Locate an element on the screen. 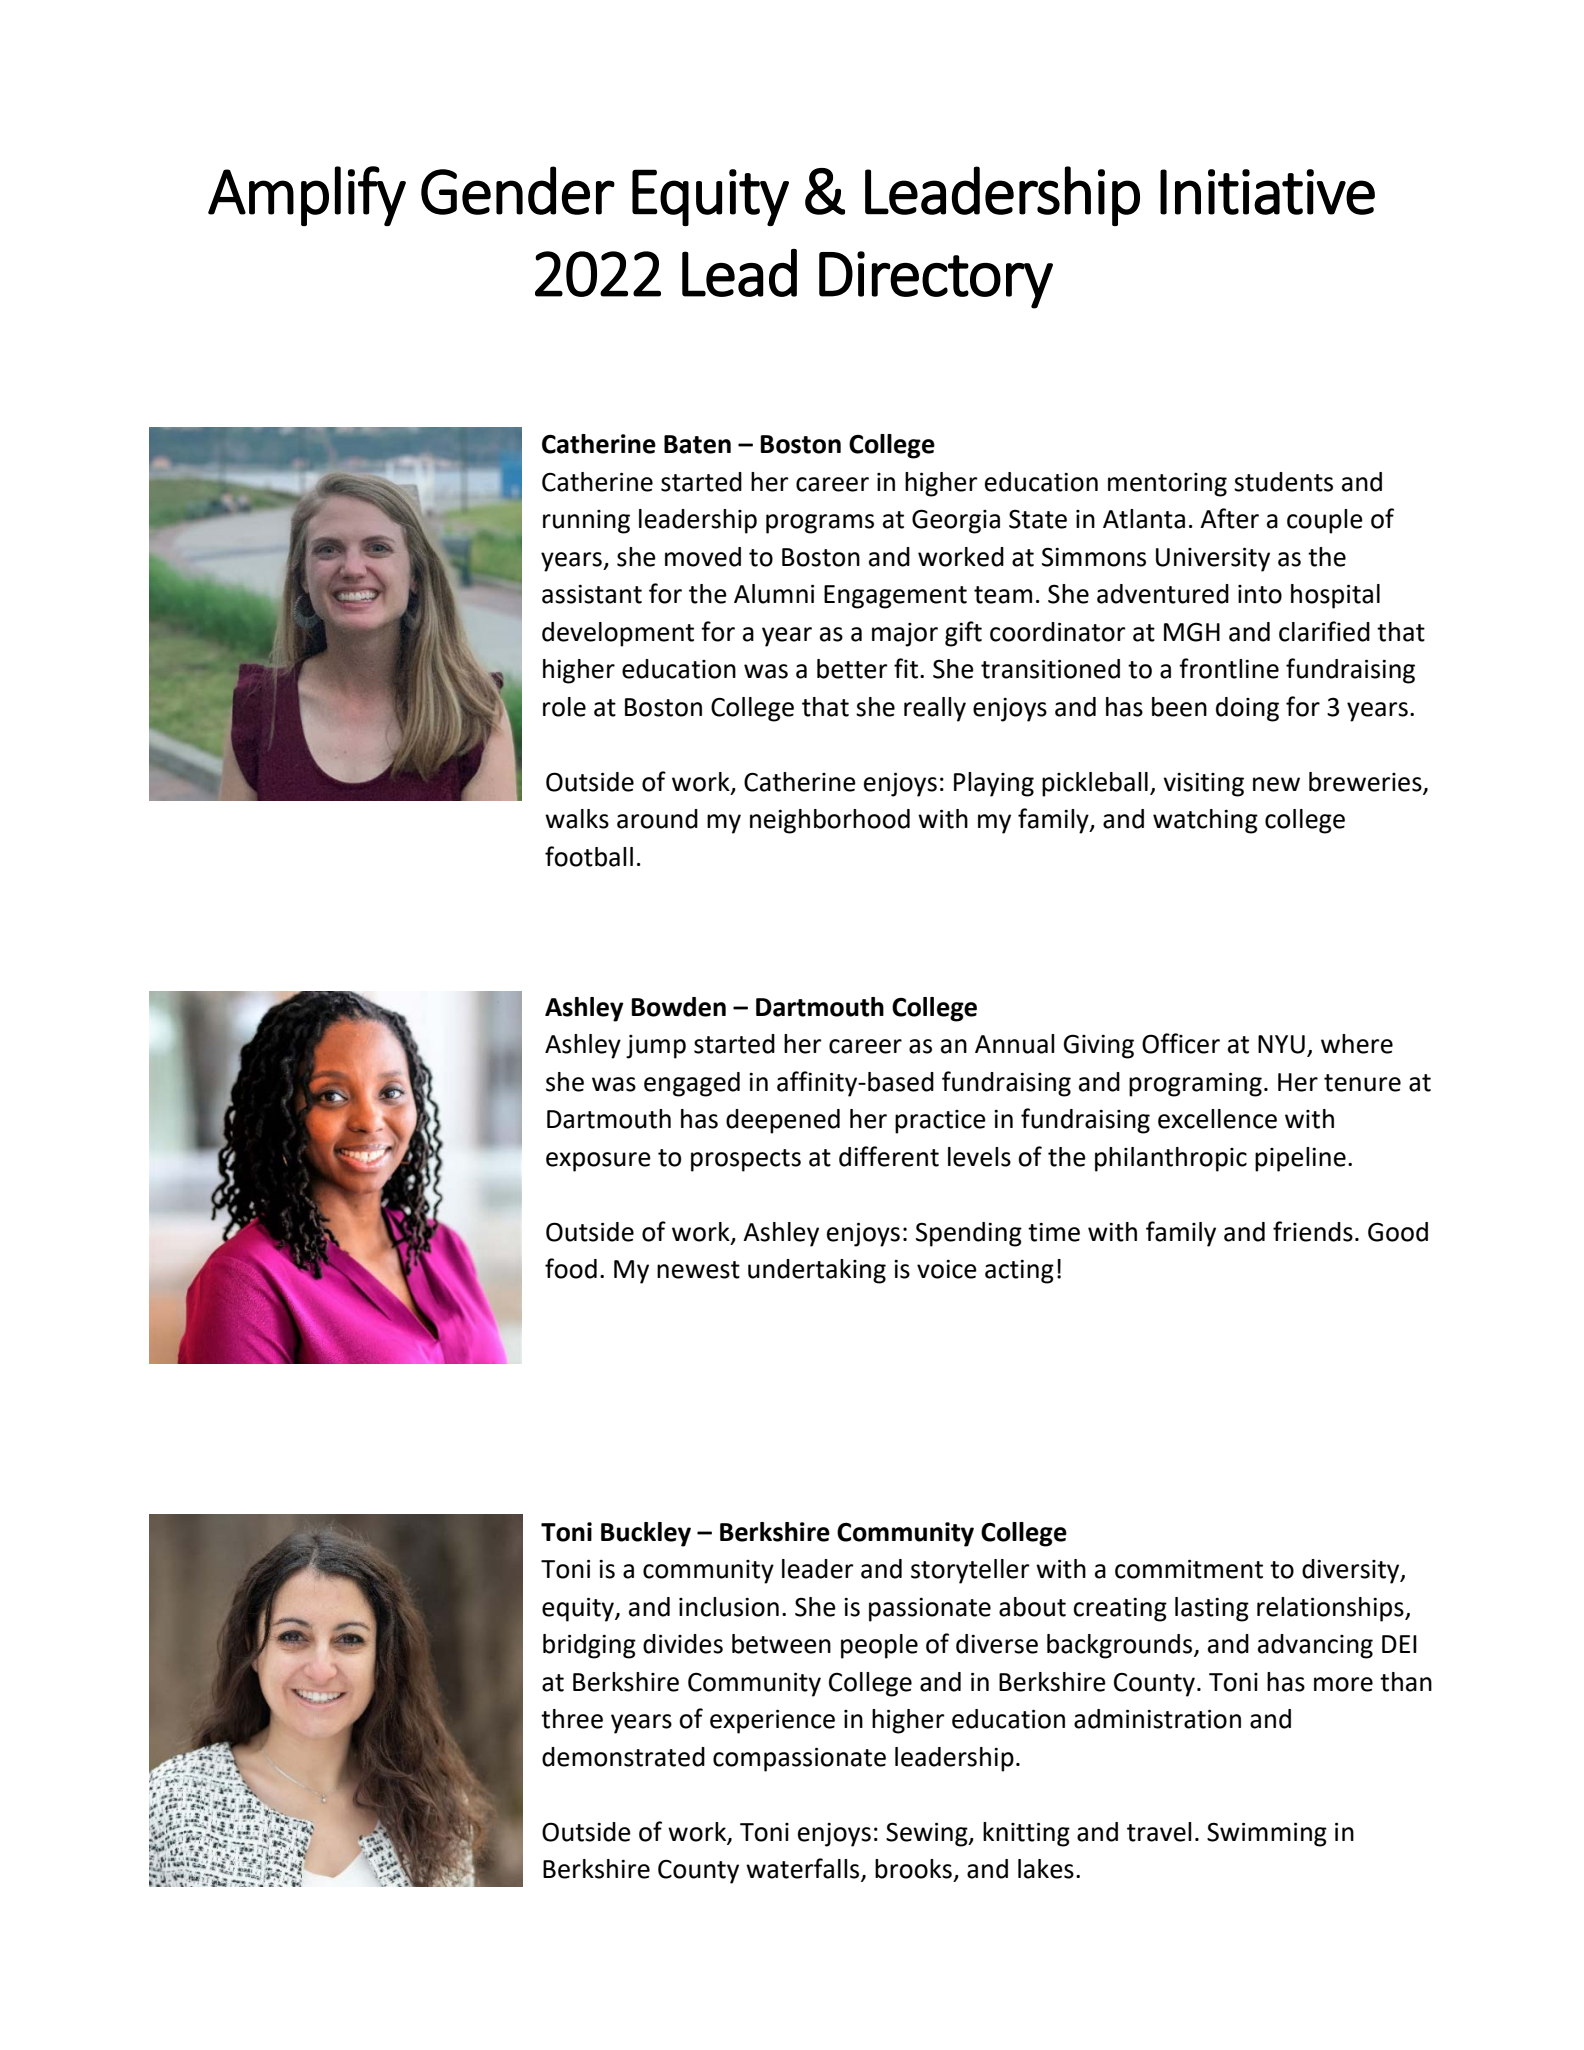  Initiative is located at coordinates (1267, 192).
